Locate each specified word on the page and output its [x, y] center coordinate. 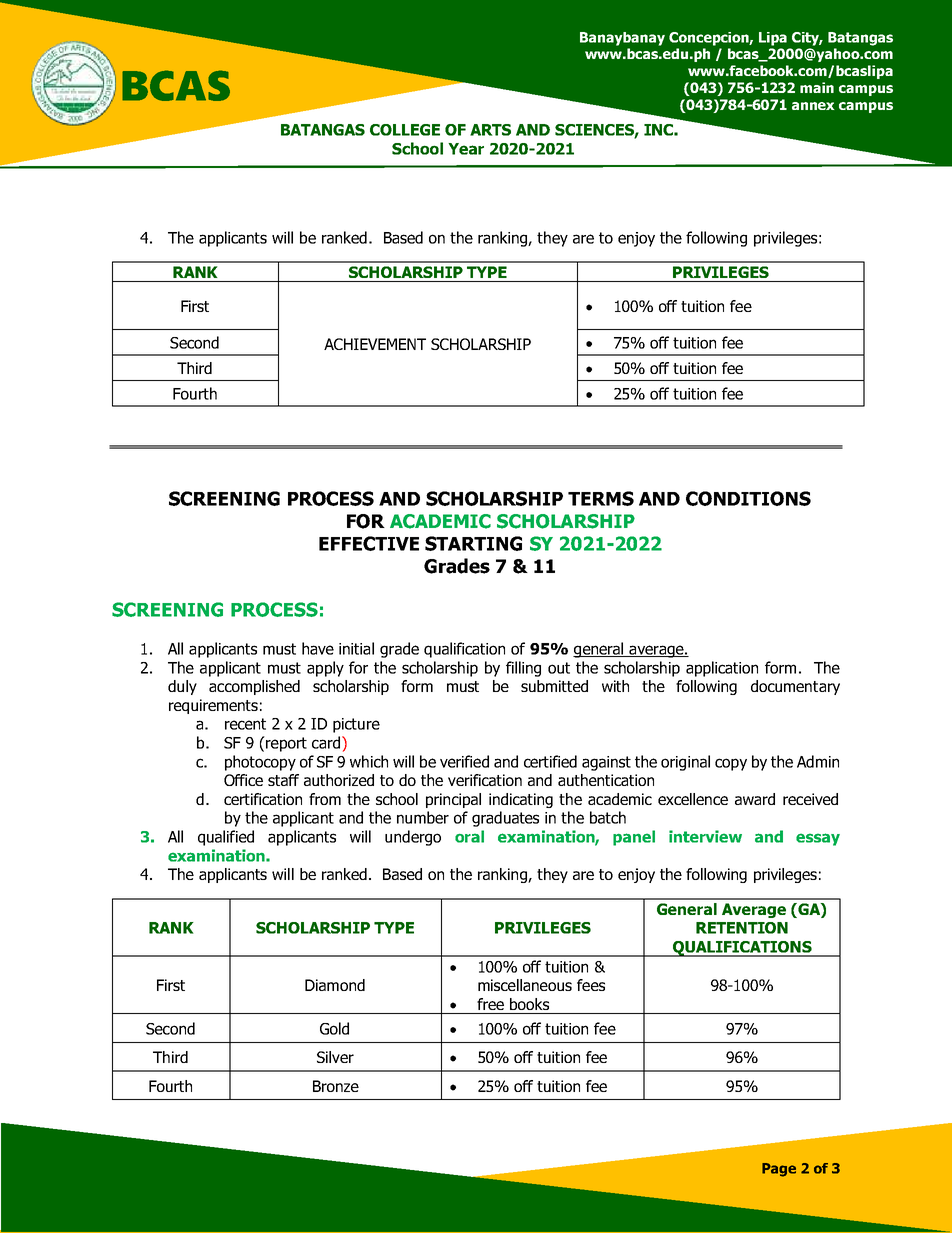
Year [466, 149]
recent [245, 724]
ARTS [490, 130]
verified [464, 761]
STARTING [473, 543]
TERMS [601, 498]
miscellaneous [525, 985]
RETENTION [742, 928]
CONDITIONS [748, 498]
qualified [226, 838]
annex [813, 106]
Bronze [336, 1086]
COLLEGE [405, 130]
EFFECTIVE [369, 543]
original [685, 763]
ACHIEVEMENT [375, 344]
